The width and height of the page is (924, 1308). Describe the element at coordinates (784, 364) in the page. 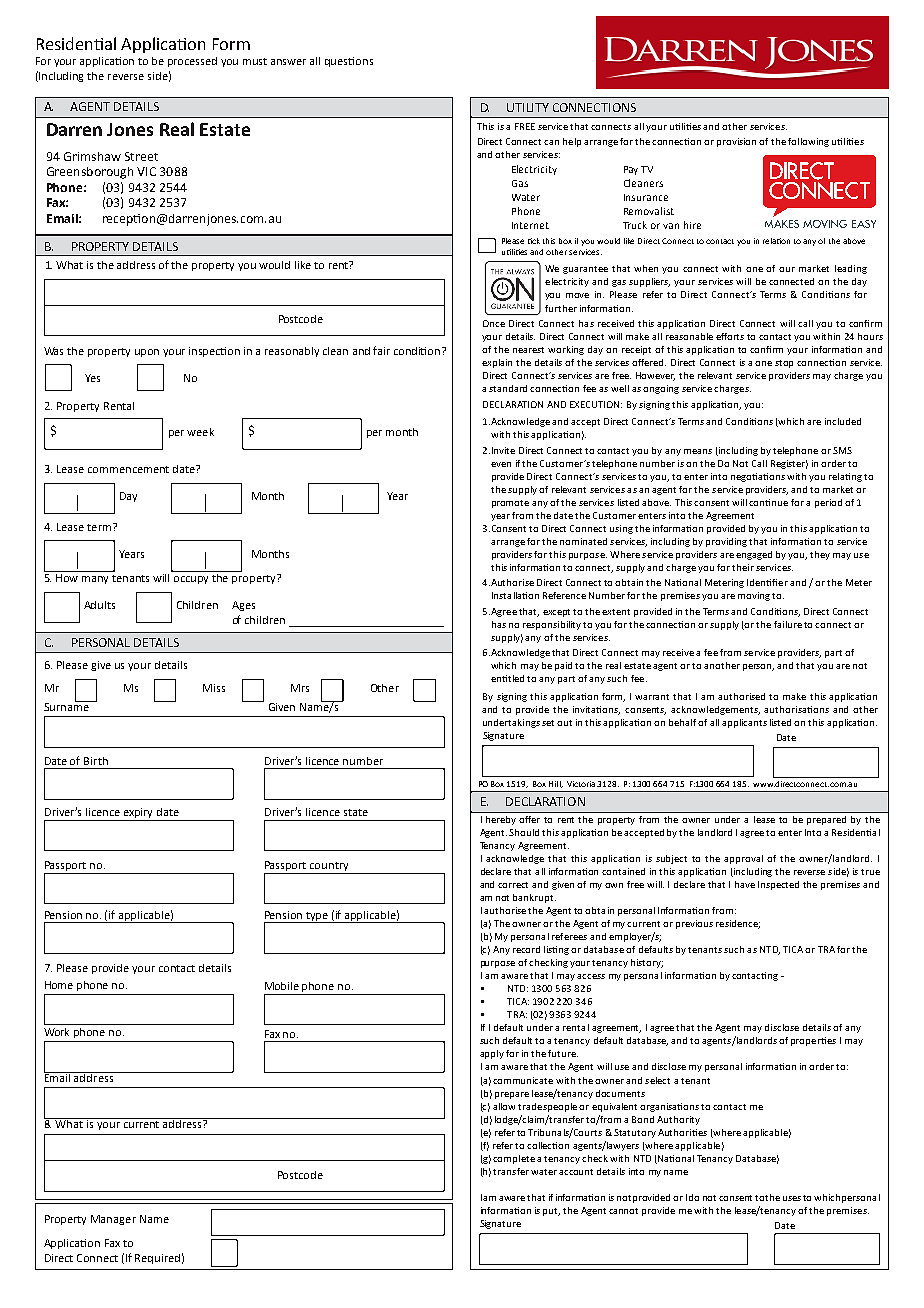

I see `stop` at that location.
